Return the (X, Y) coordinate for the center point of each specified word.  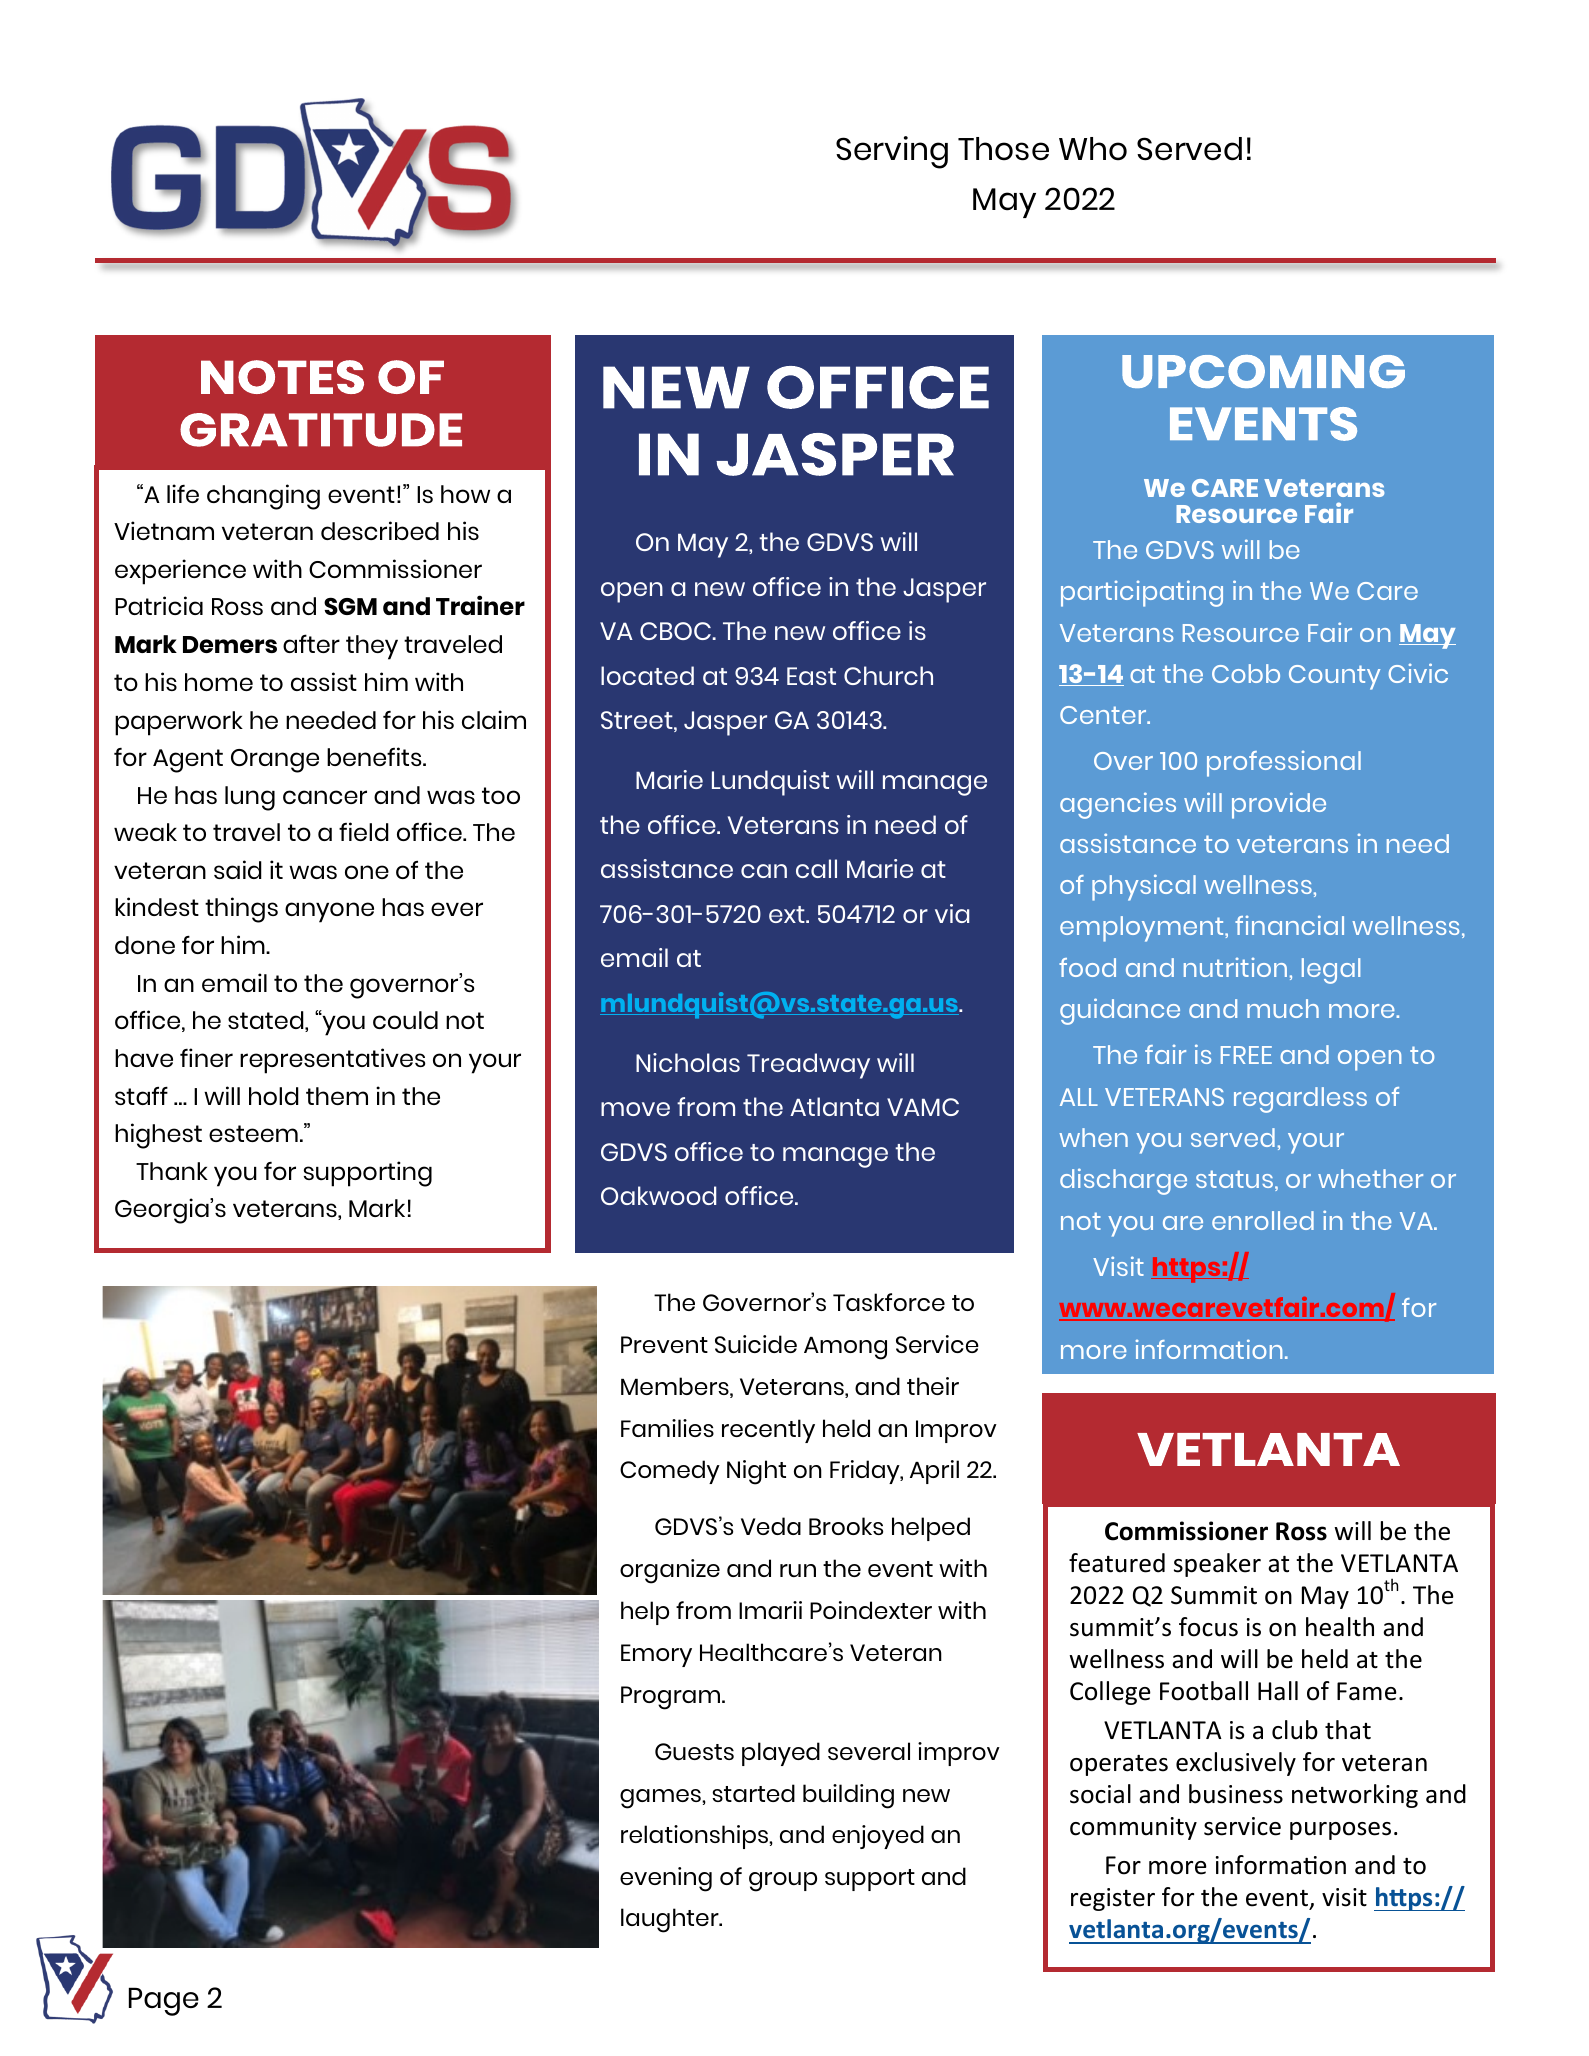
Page (164, 2001)
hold (274, 1096)
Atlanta (834, 1106)
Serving (892, 152)
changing (263, 497)
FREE (1246, 1055)
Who (1093, 149)
